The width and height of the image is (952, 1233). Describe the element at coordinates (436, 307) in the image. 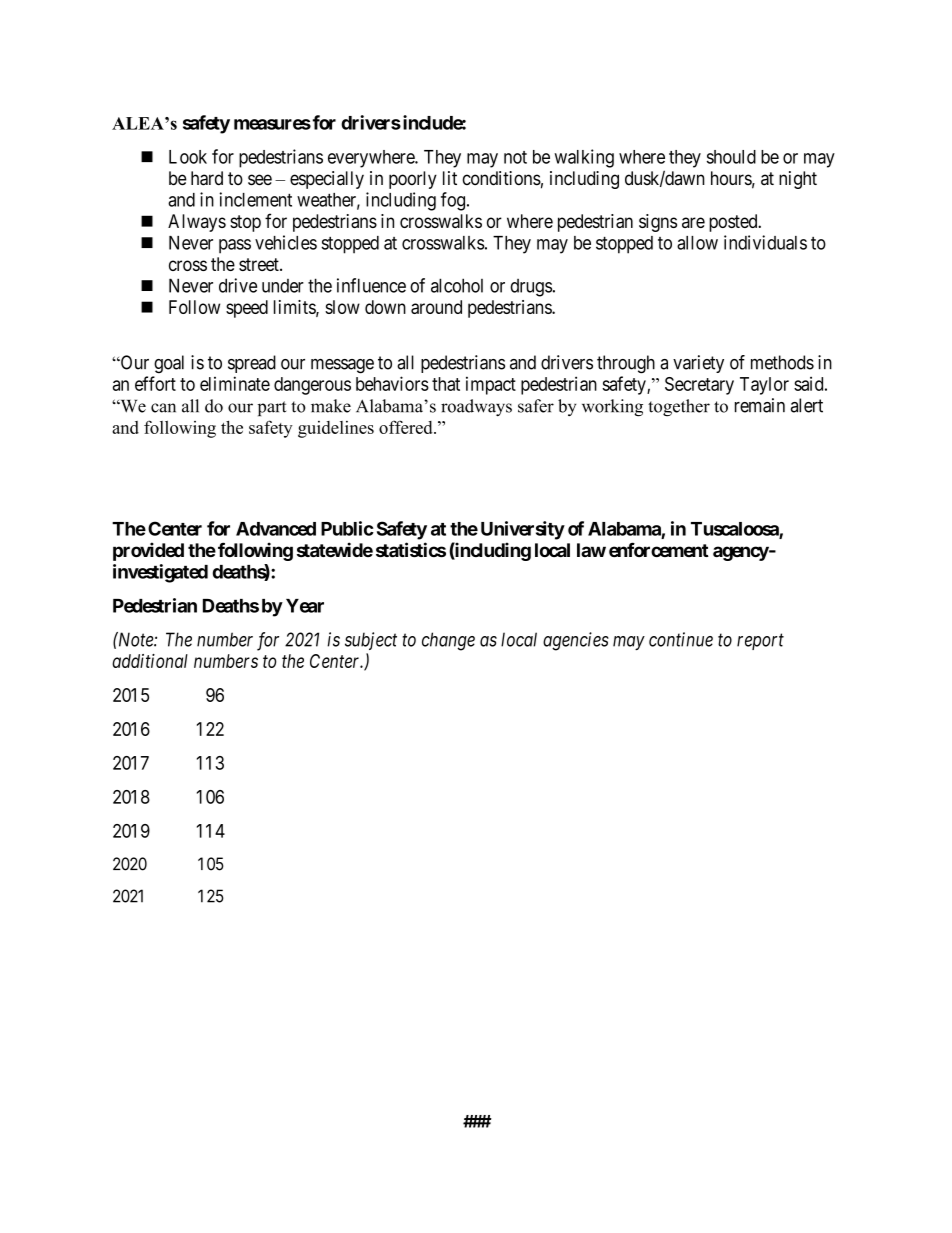

I see `around` at that location.
